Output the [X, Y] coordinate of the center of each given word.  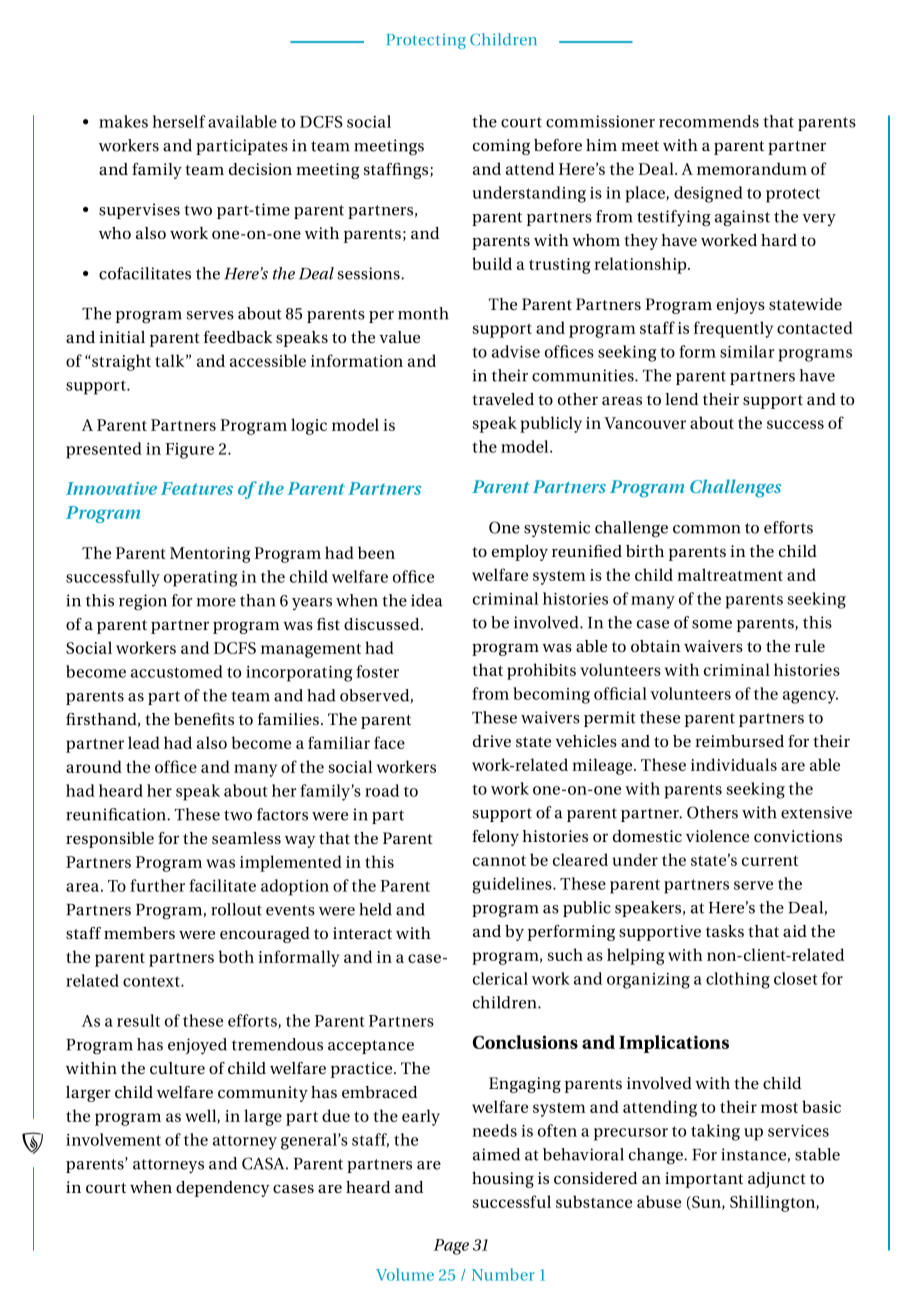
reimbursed [739, 741]
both [236, 956]
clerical [500, 978]
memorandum [752, 168]
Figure [189, 451]
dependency [223, 1189]
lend [681, 399]
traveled [503, 399]
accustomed [177, 671]
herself [179, 121]
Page [451, 1247]
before [558, 145]
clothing [738, 980]
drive [492, 741]
